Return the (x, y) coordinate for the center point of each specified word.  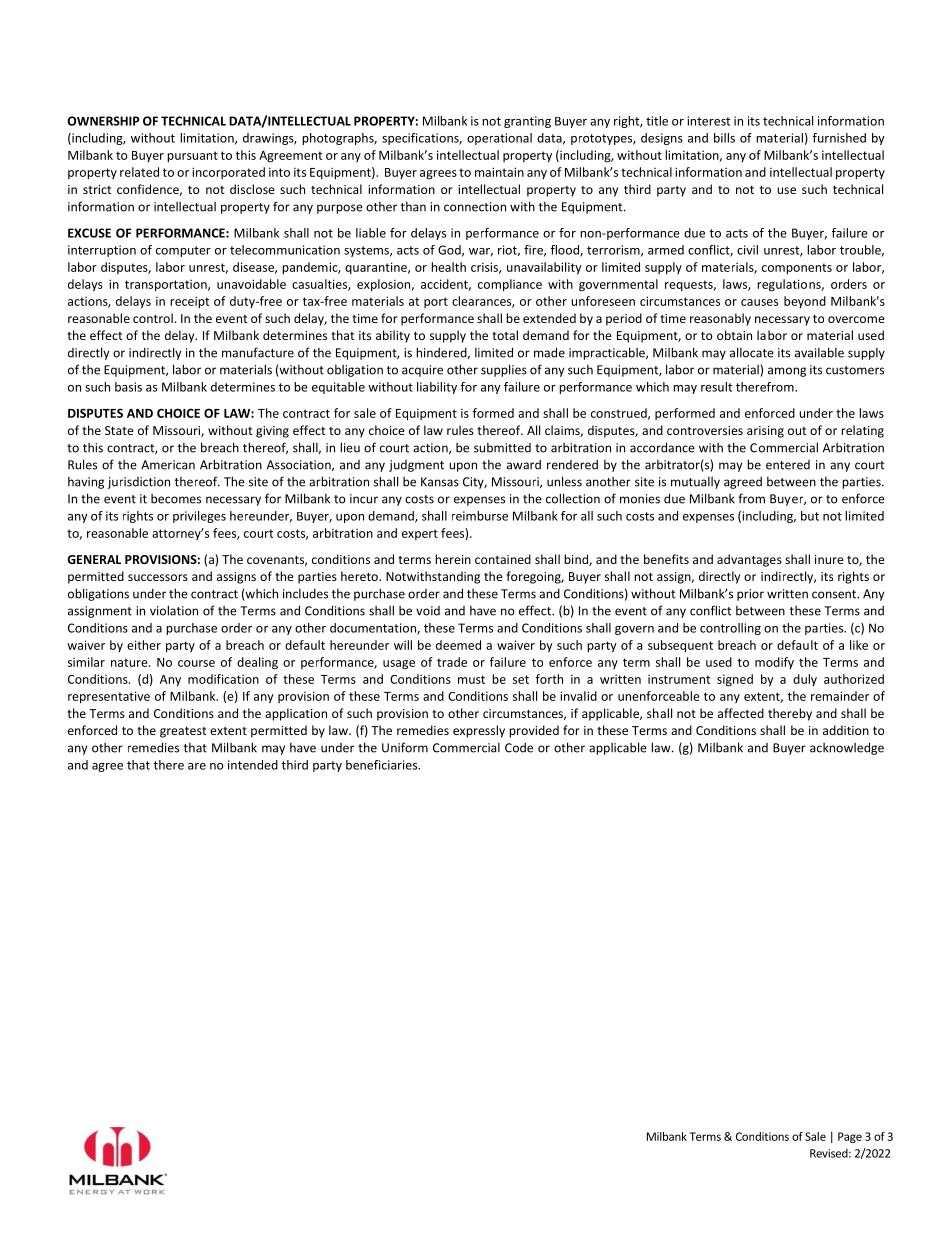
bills (724, 138)
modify (774, 663)
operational (499, 139)
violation (174, 610)
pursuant (192, 157)
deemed (458, 645)
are (197, 766)
